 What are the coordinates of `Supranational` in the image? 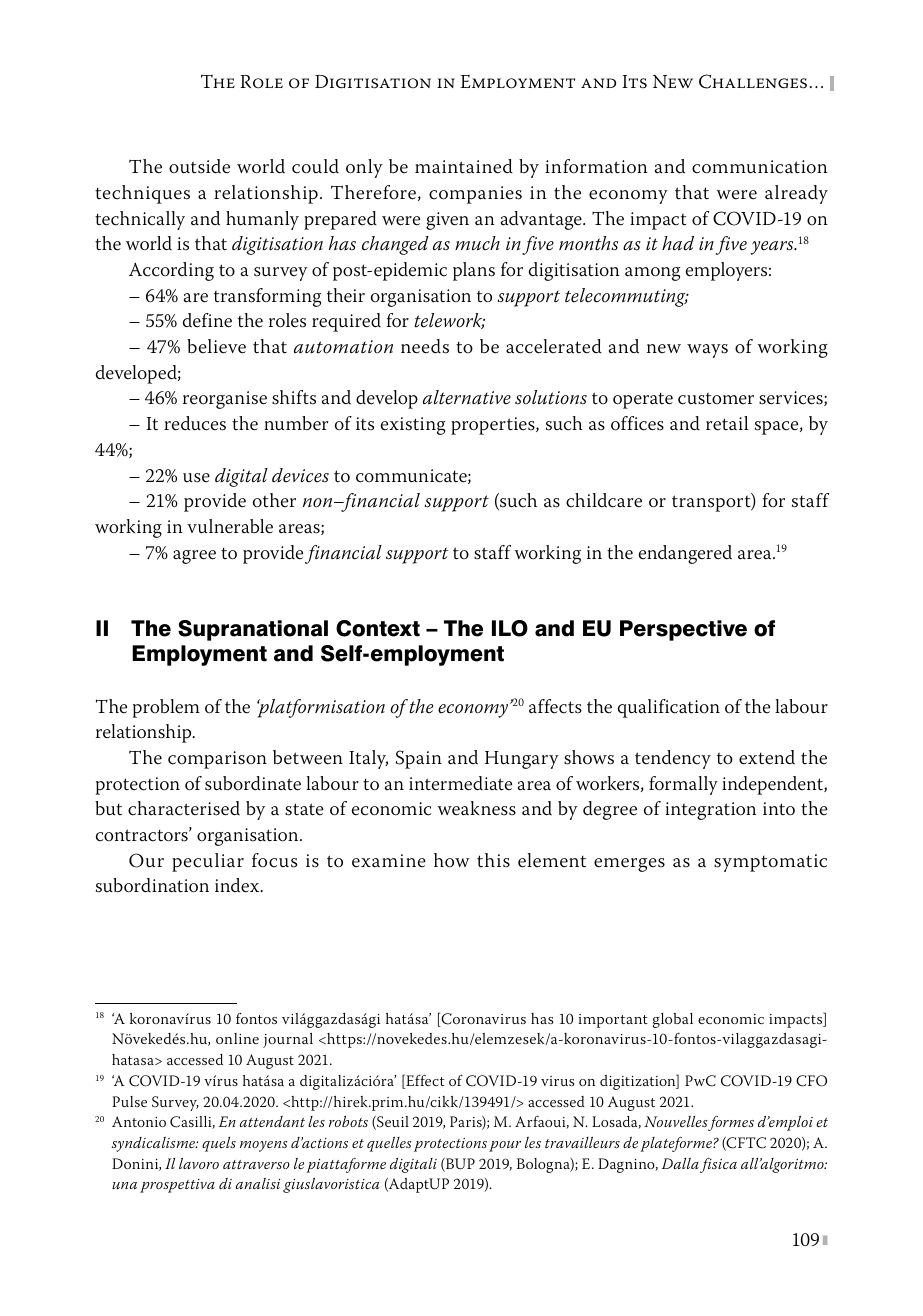 It's located at (253, 630).
